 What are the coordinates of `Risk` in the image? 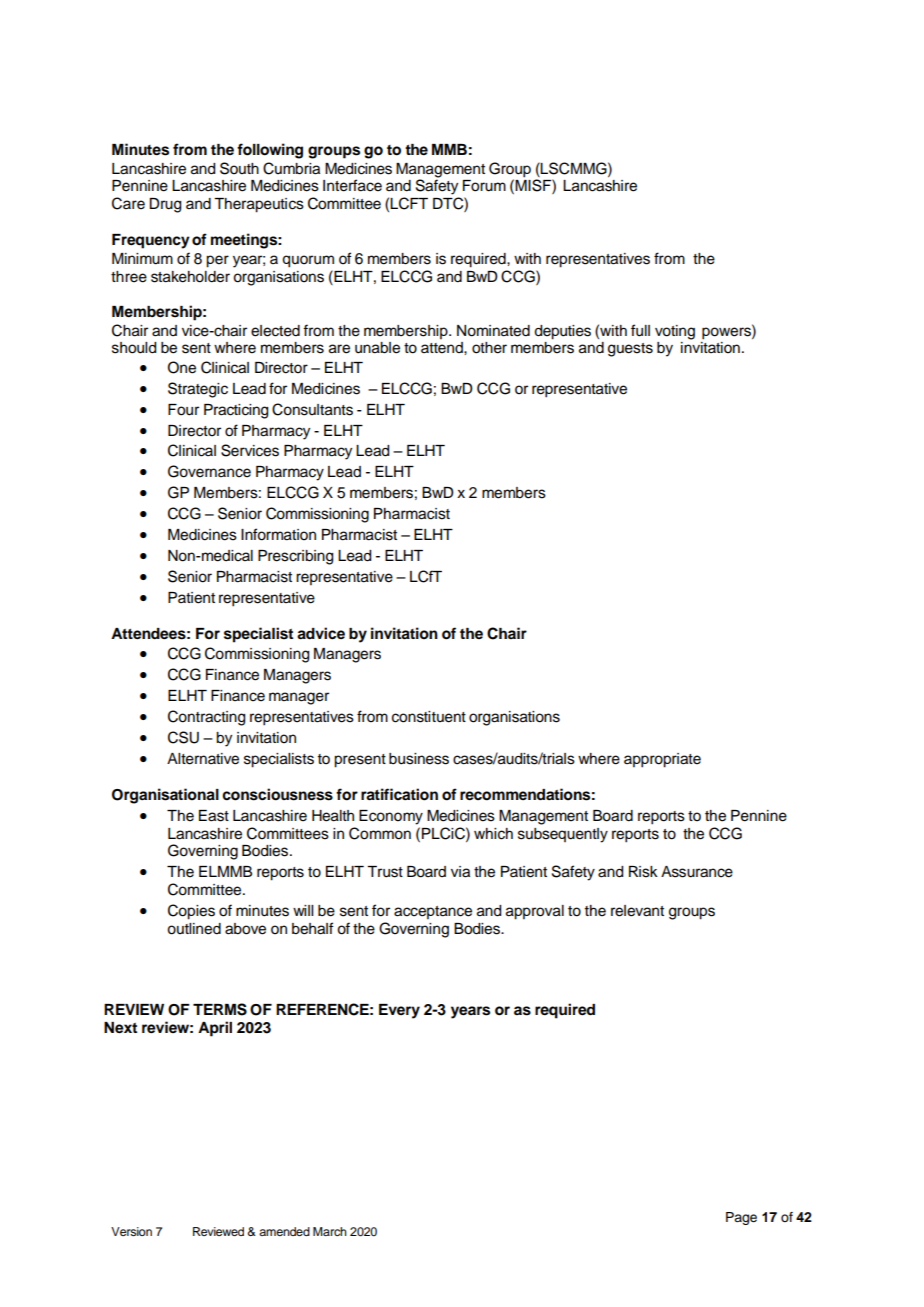 It's located at (643, 872).
